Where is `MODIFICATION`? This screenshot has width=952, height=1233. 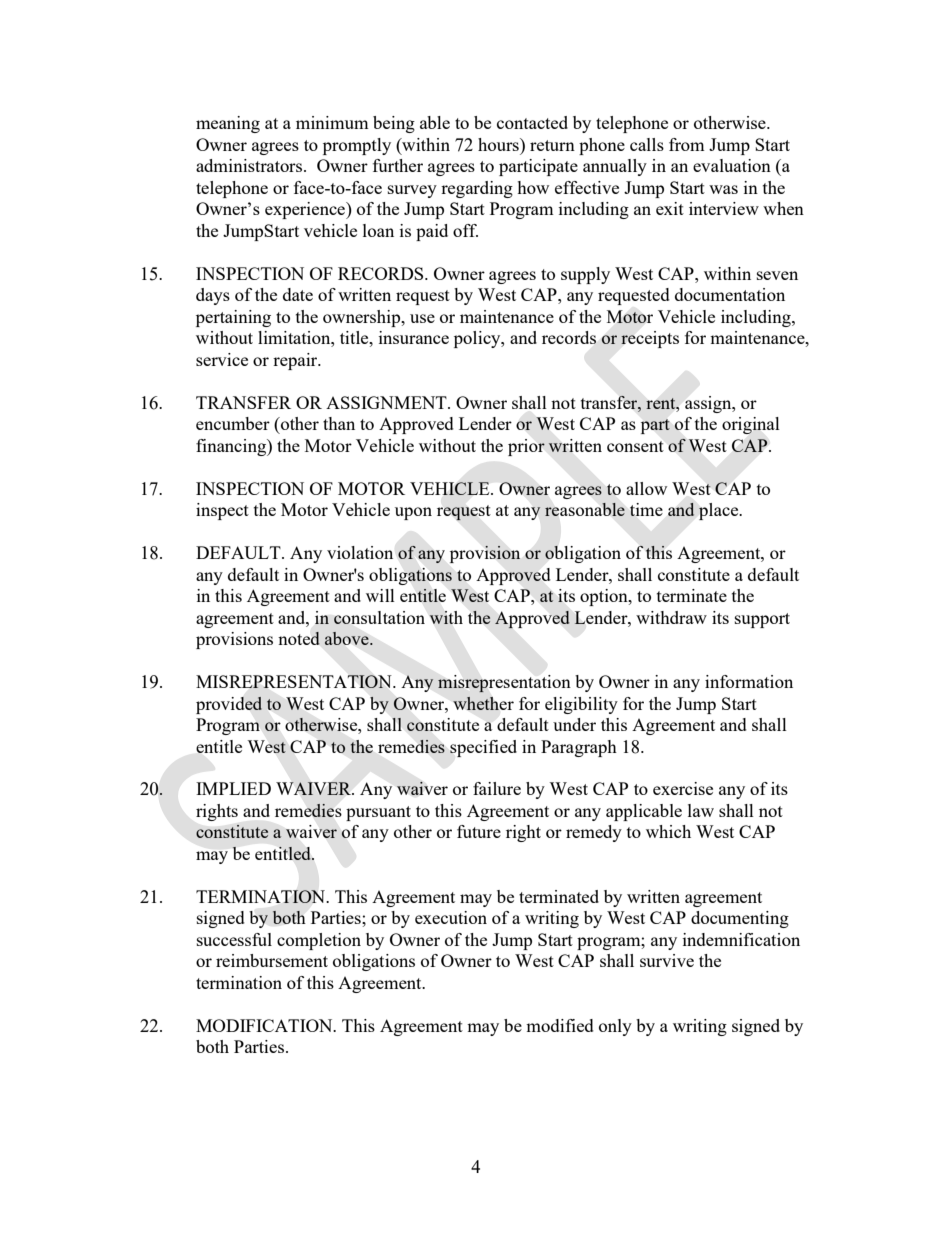
MODIFICATION is located at coordinates (265, 1025).
